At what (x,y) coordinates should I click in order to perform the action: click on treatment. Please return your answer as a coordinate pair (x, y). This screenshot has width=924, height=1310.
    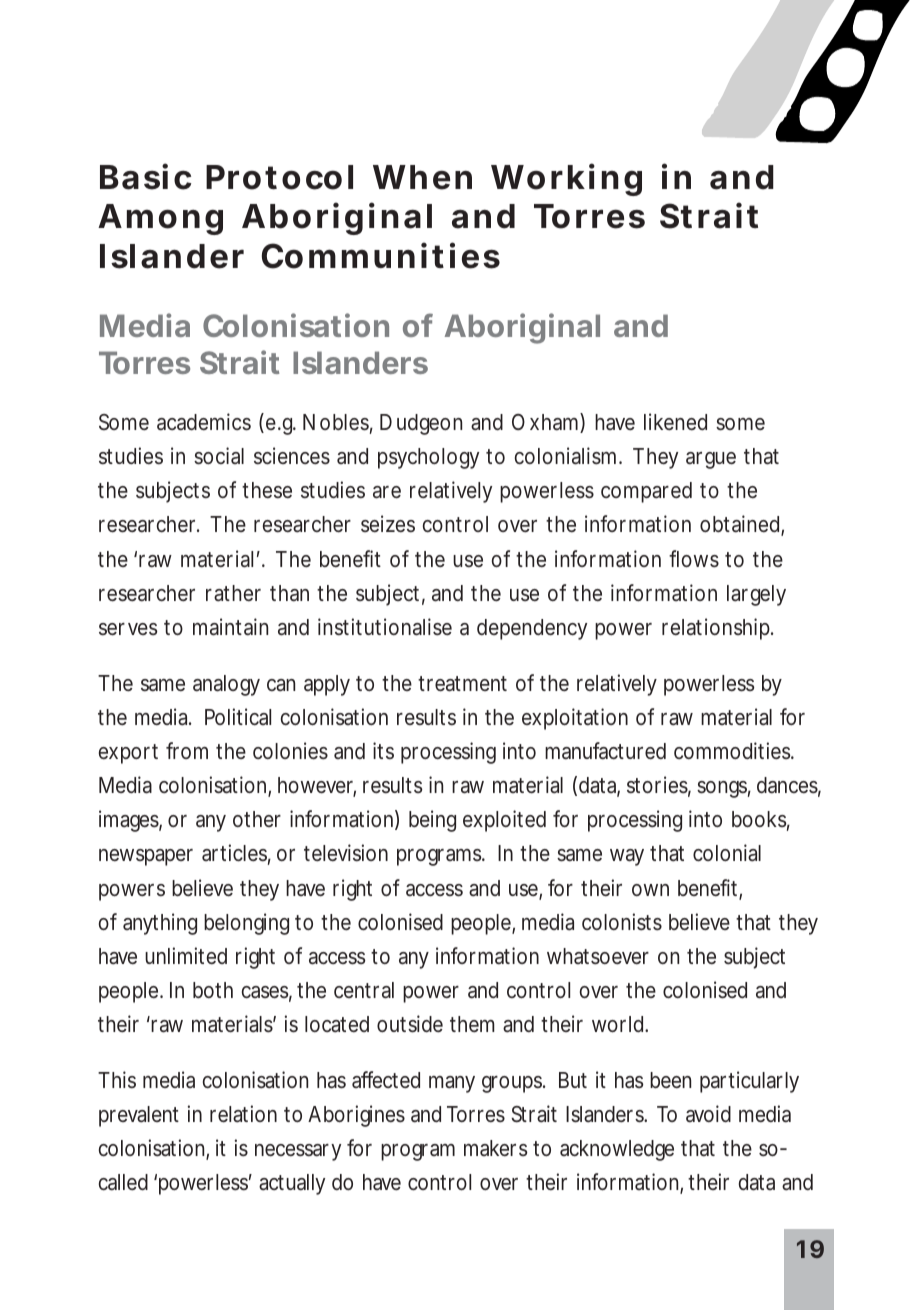
    Looking at the image, I should click on (462, 684).
